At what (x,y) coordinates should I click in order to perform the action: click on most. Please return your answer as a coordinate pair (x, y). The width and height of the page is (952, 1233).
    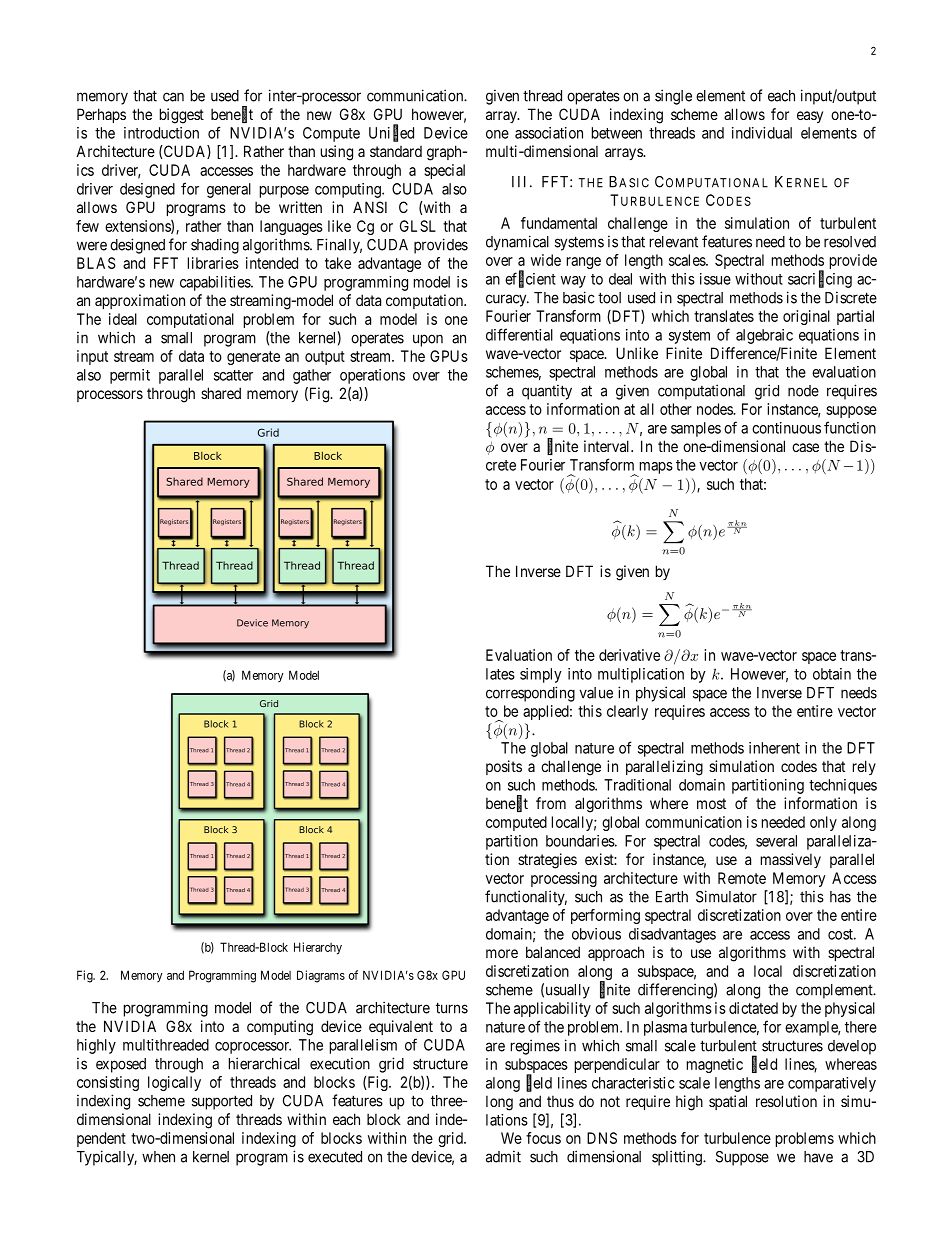
    Looking at the image, I should click on (711, 803).
